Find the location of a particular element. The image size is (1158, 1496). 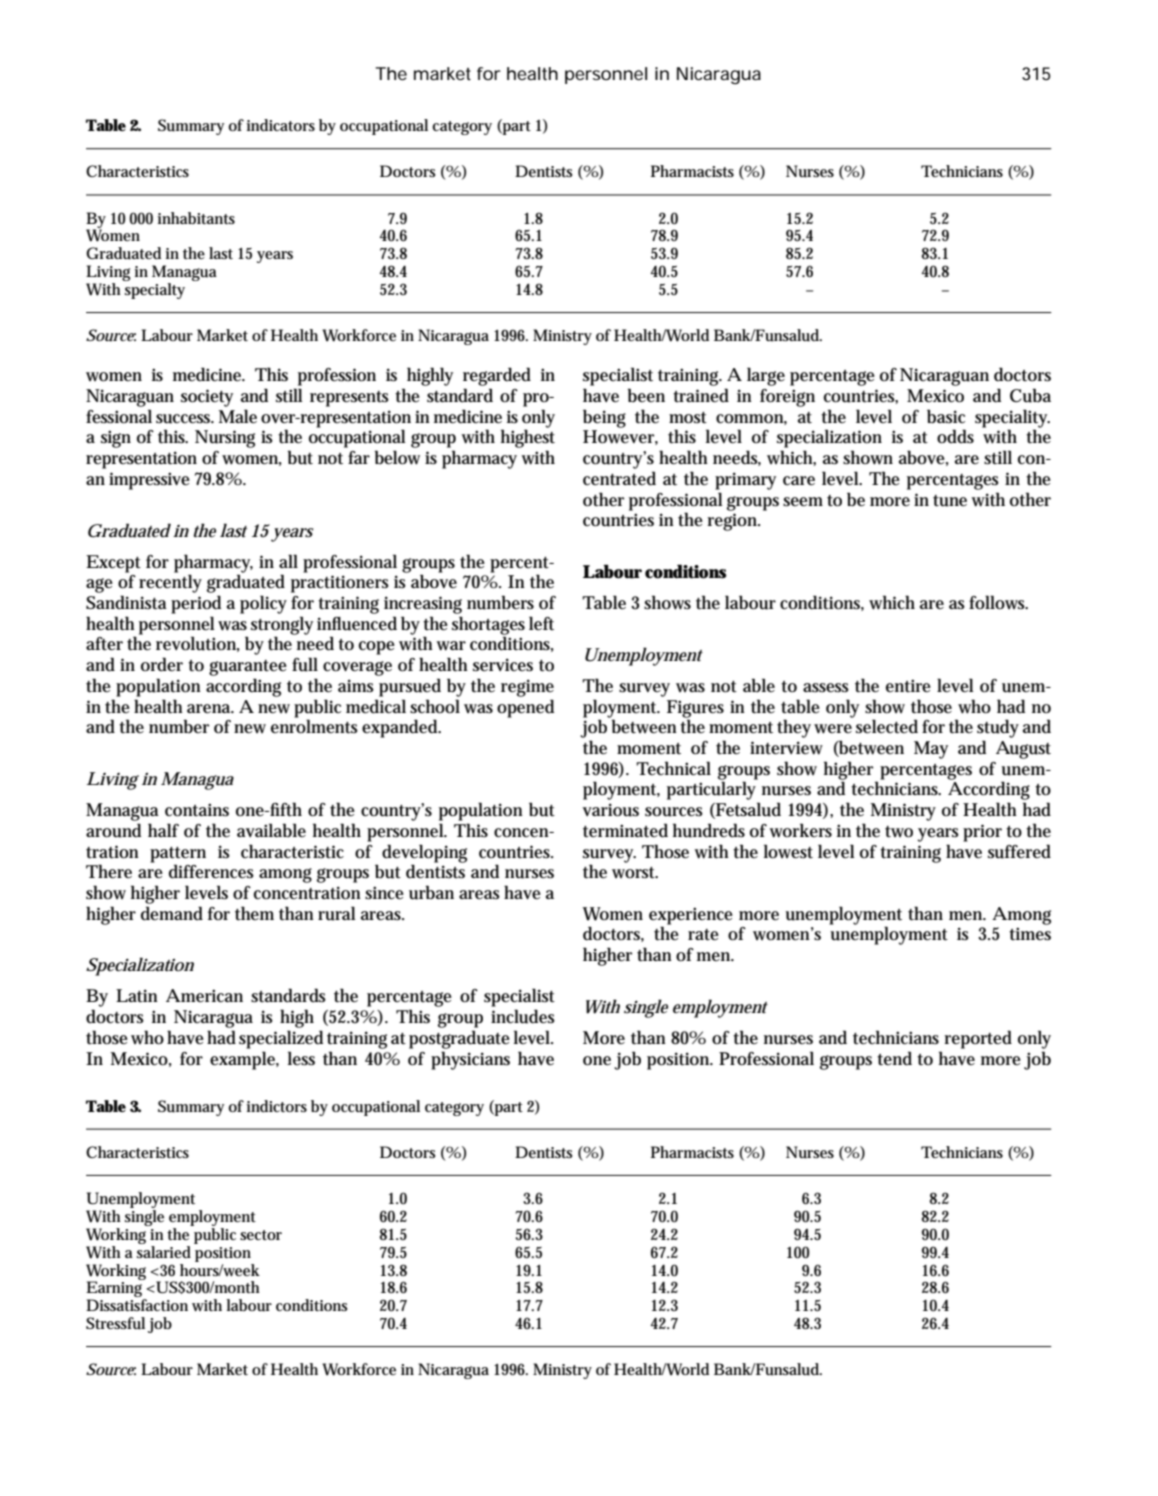

indicators is located at coordinates (280, 125).
